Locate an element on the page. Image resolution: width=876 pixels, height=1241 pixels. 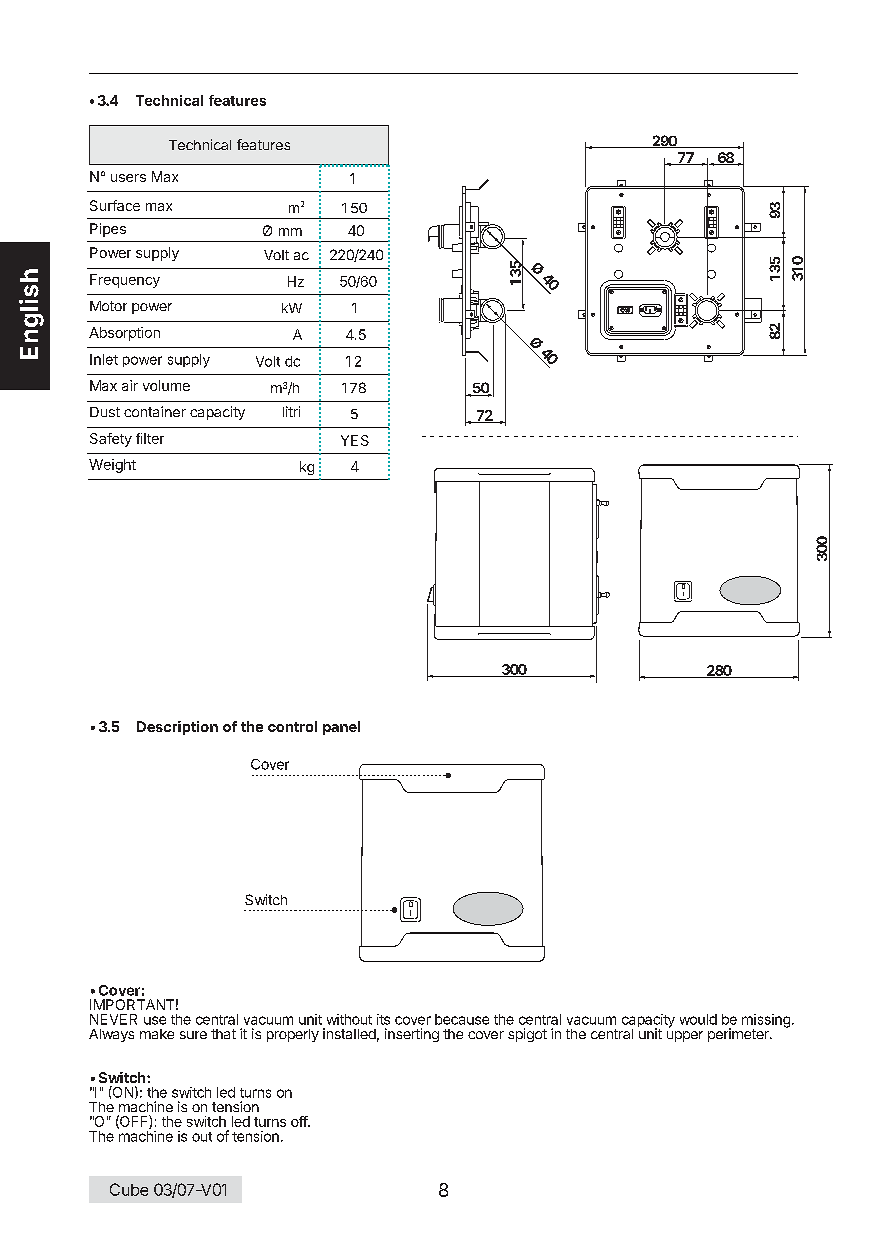
Cube is located at coordinates (129, 1189).
